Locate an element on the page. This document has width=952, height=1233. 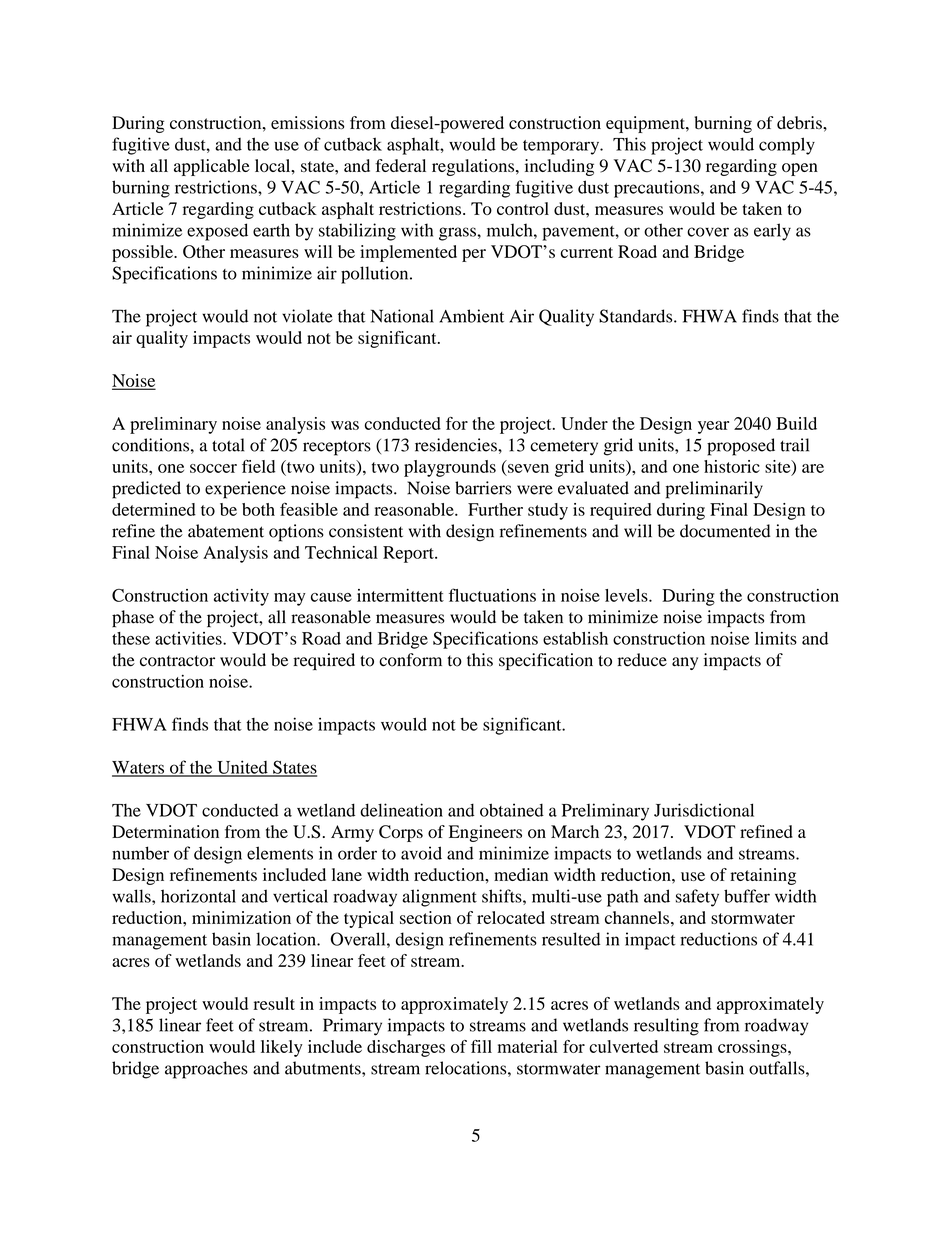
applicable is located at coordinates (212, 167).
